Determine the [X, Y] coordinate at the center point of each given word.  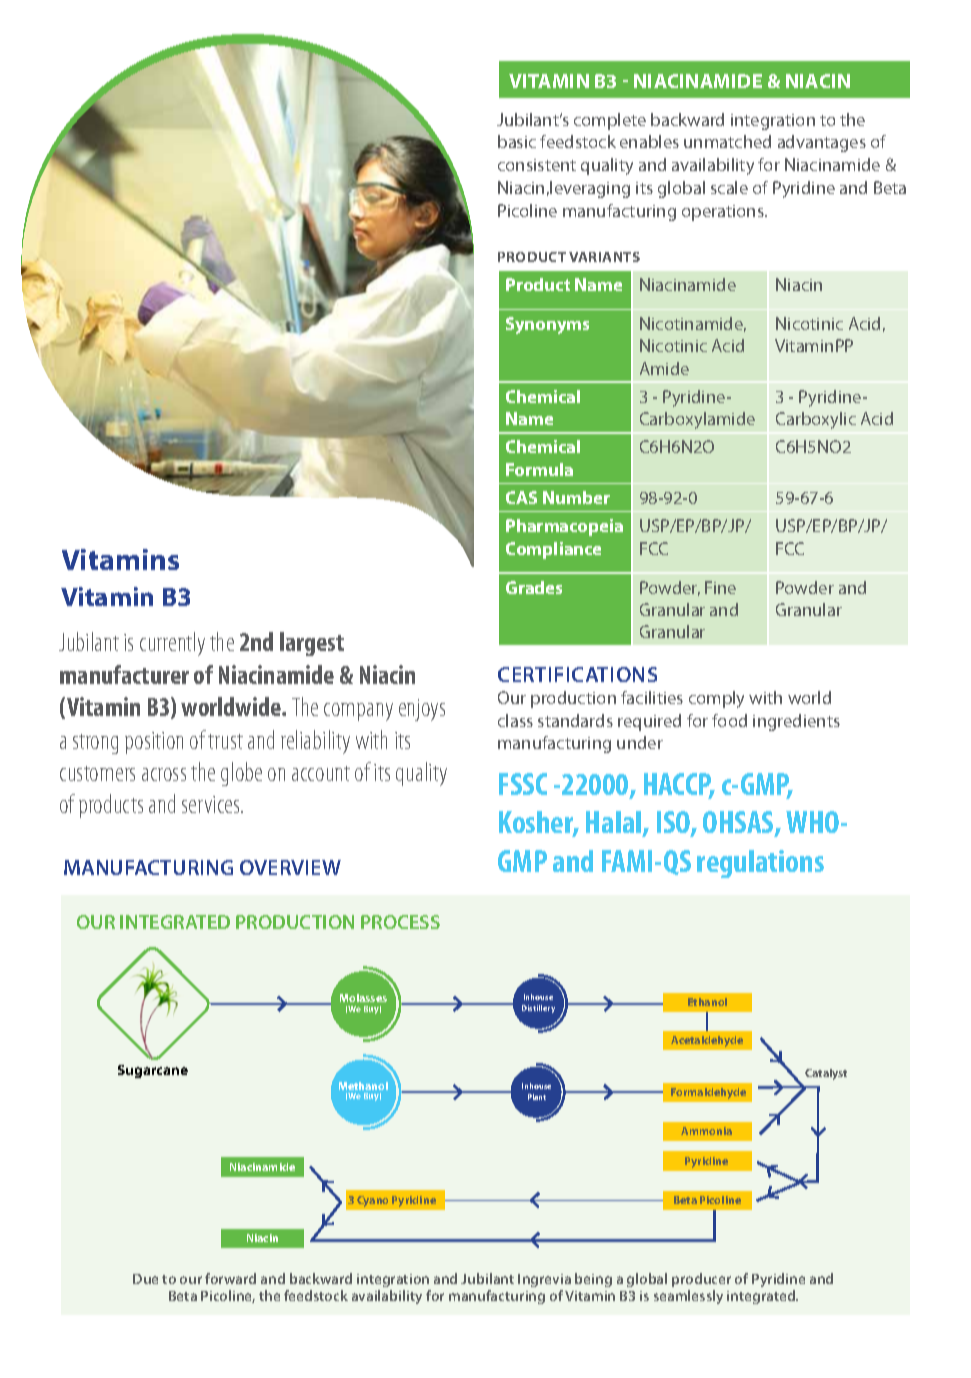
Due [145, 1279]
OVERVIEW [290, 867]
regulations [760, 864]
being [593, 1280]
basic [517, 141]
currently [172, 644]
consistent [537, 165]
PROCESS [400, 922]
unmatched [727, 141]
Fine [720, 587]
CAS [521, 497]
